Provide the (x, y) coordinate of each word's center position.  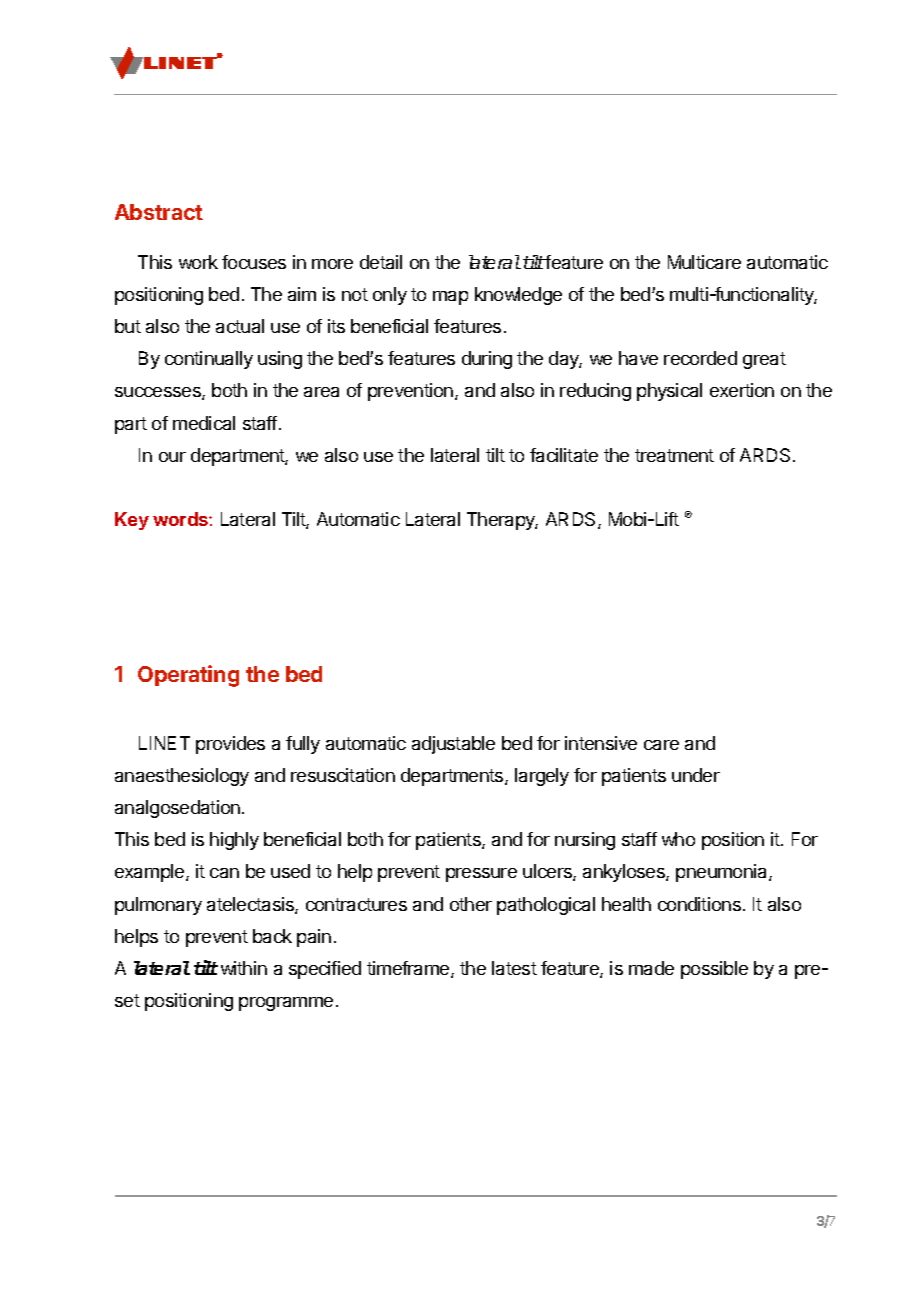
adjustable (453, 745)
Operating (188, 676)
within (244, 968)
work (198, 262)
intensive (601, 743)
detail (381, 262)
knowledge (518, 296)
